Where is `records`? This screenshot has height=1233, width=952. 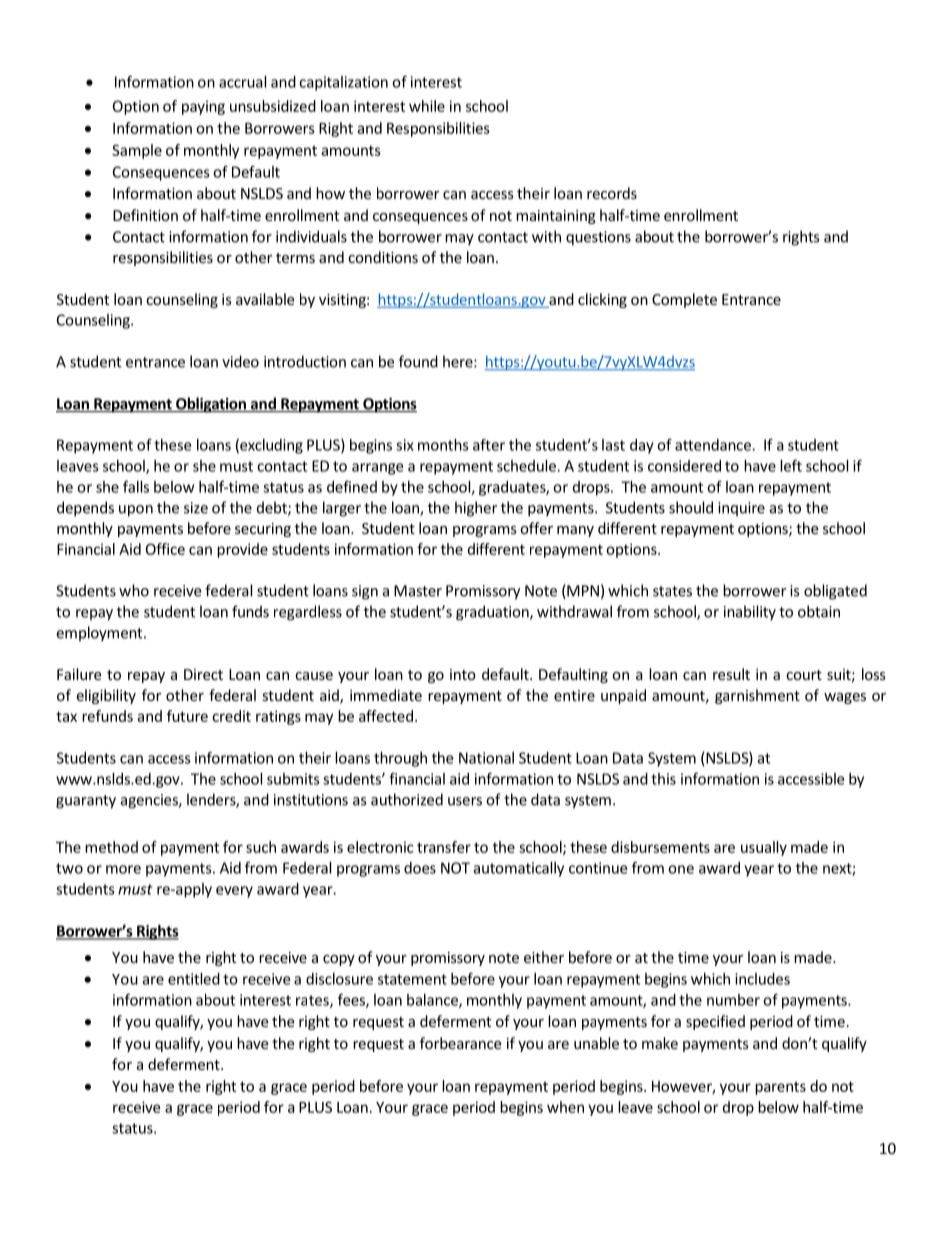
records is located at coordinates (612, 193).
